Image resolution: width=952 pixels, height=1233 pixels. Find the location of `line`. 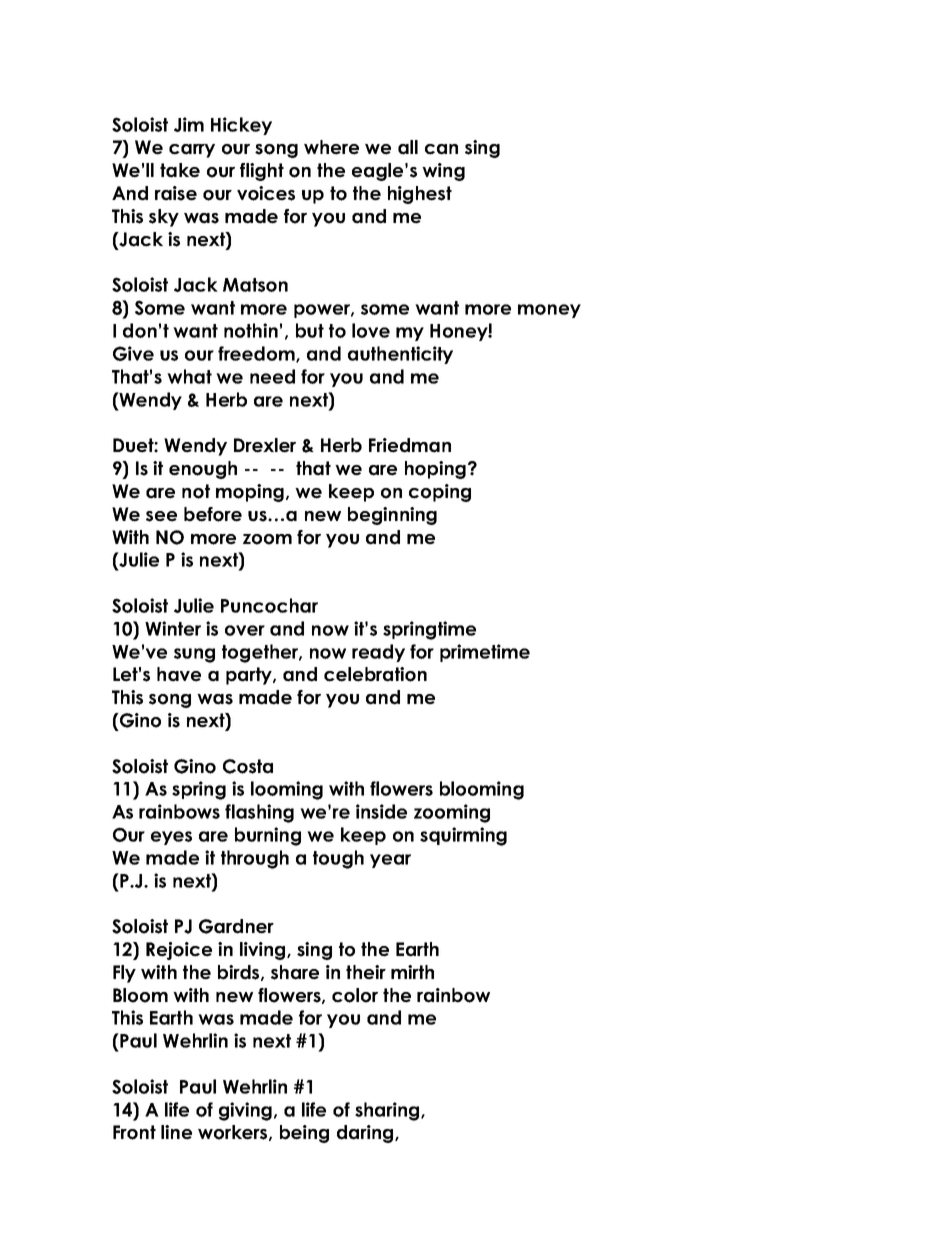

line is located at coordinates (176, 1132).
